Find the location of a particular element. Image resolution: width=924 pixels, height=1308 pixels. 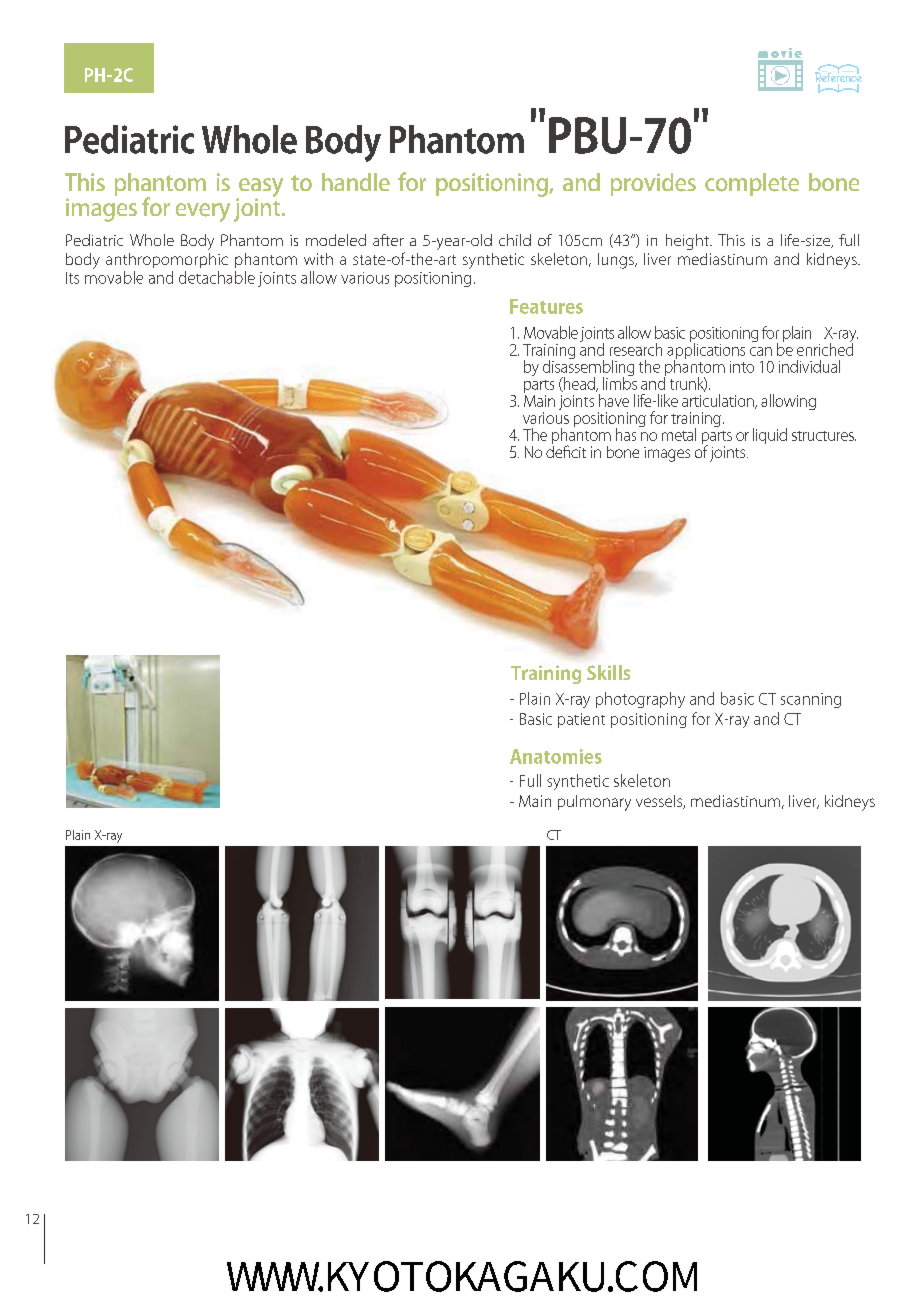

handle is located at coordinates (356, 182).
